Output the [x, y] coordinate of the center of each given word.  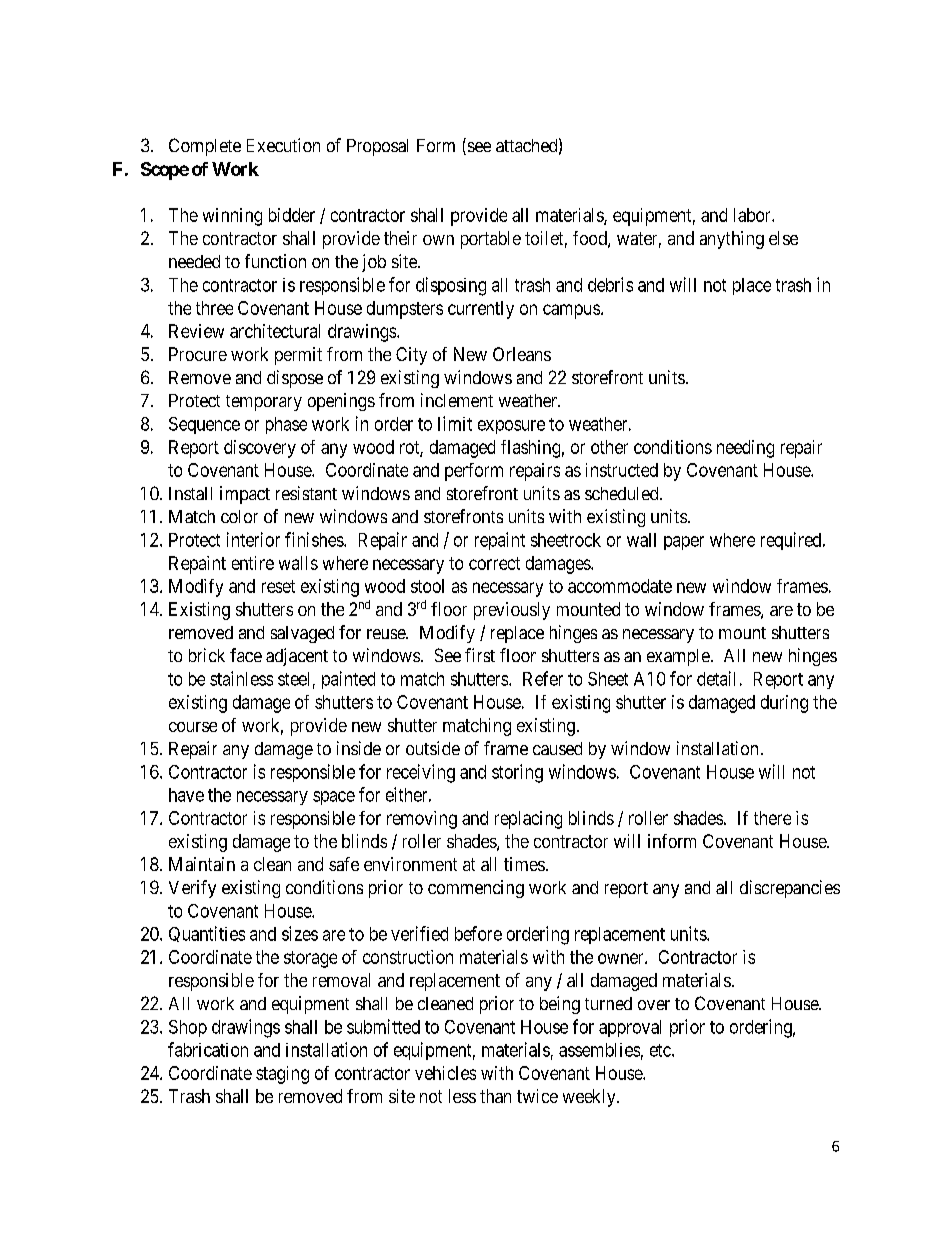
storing [517, 773]
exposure [511, 427]
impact [245, 495]
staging [282, 1075]
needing [745, 449]
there [772, 818]
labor [753, 215]
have [186, 795]
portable [491, 240]
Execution [283, 145]
